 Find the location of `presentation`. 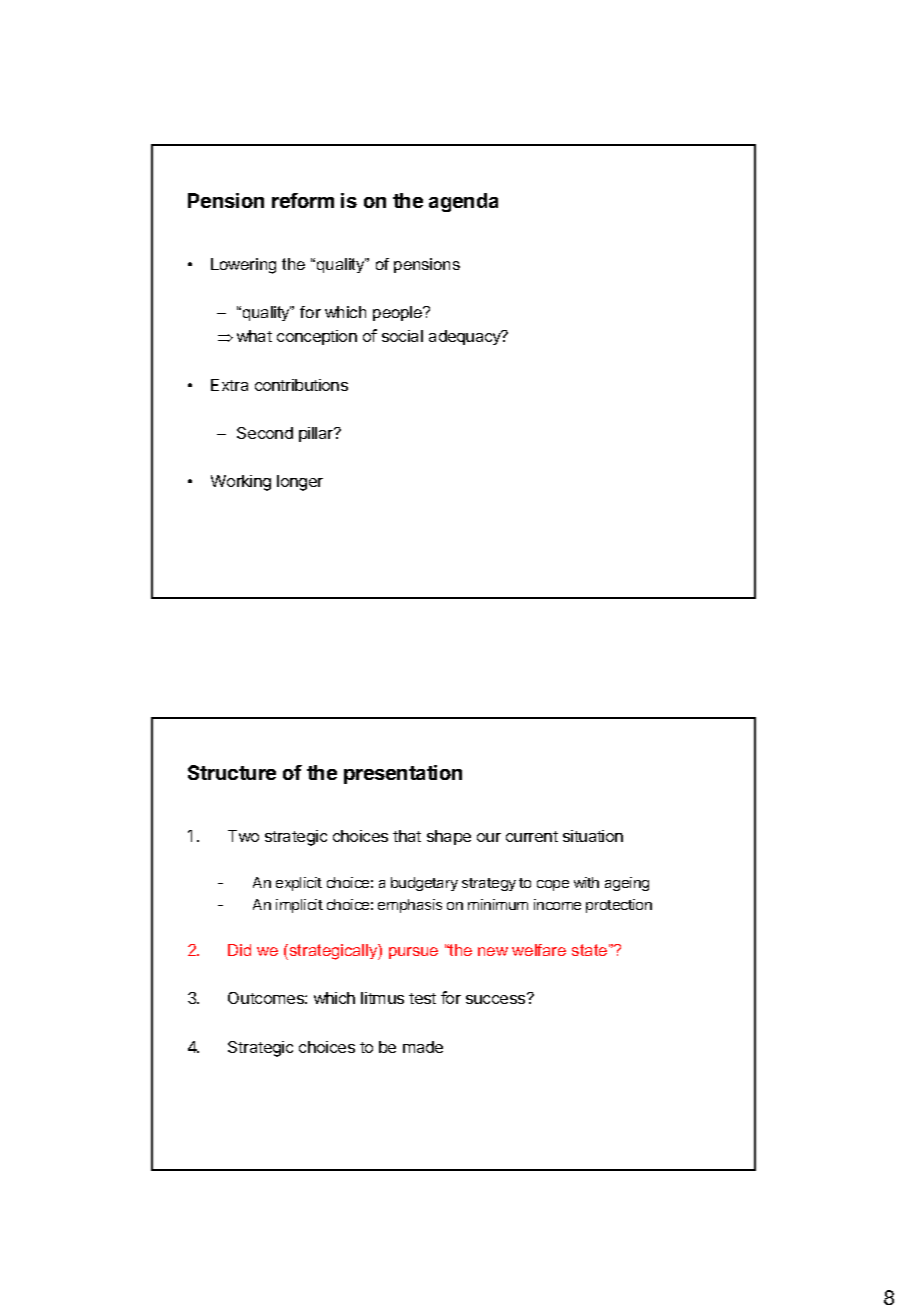

presentation is located at coordinates (403, 774).
